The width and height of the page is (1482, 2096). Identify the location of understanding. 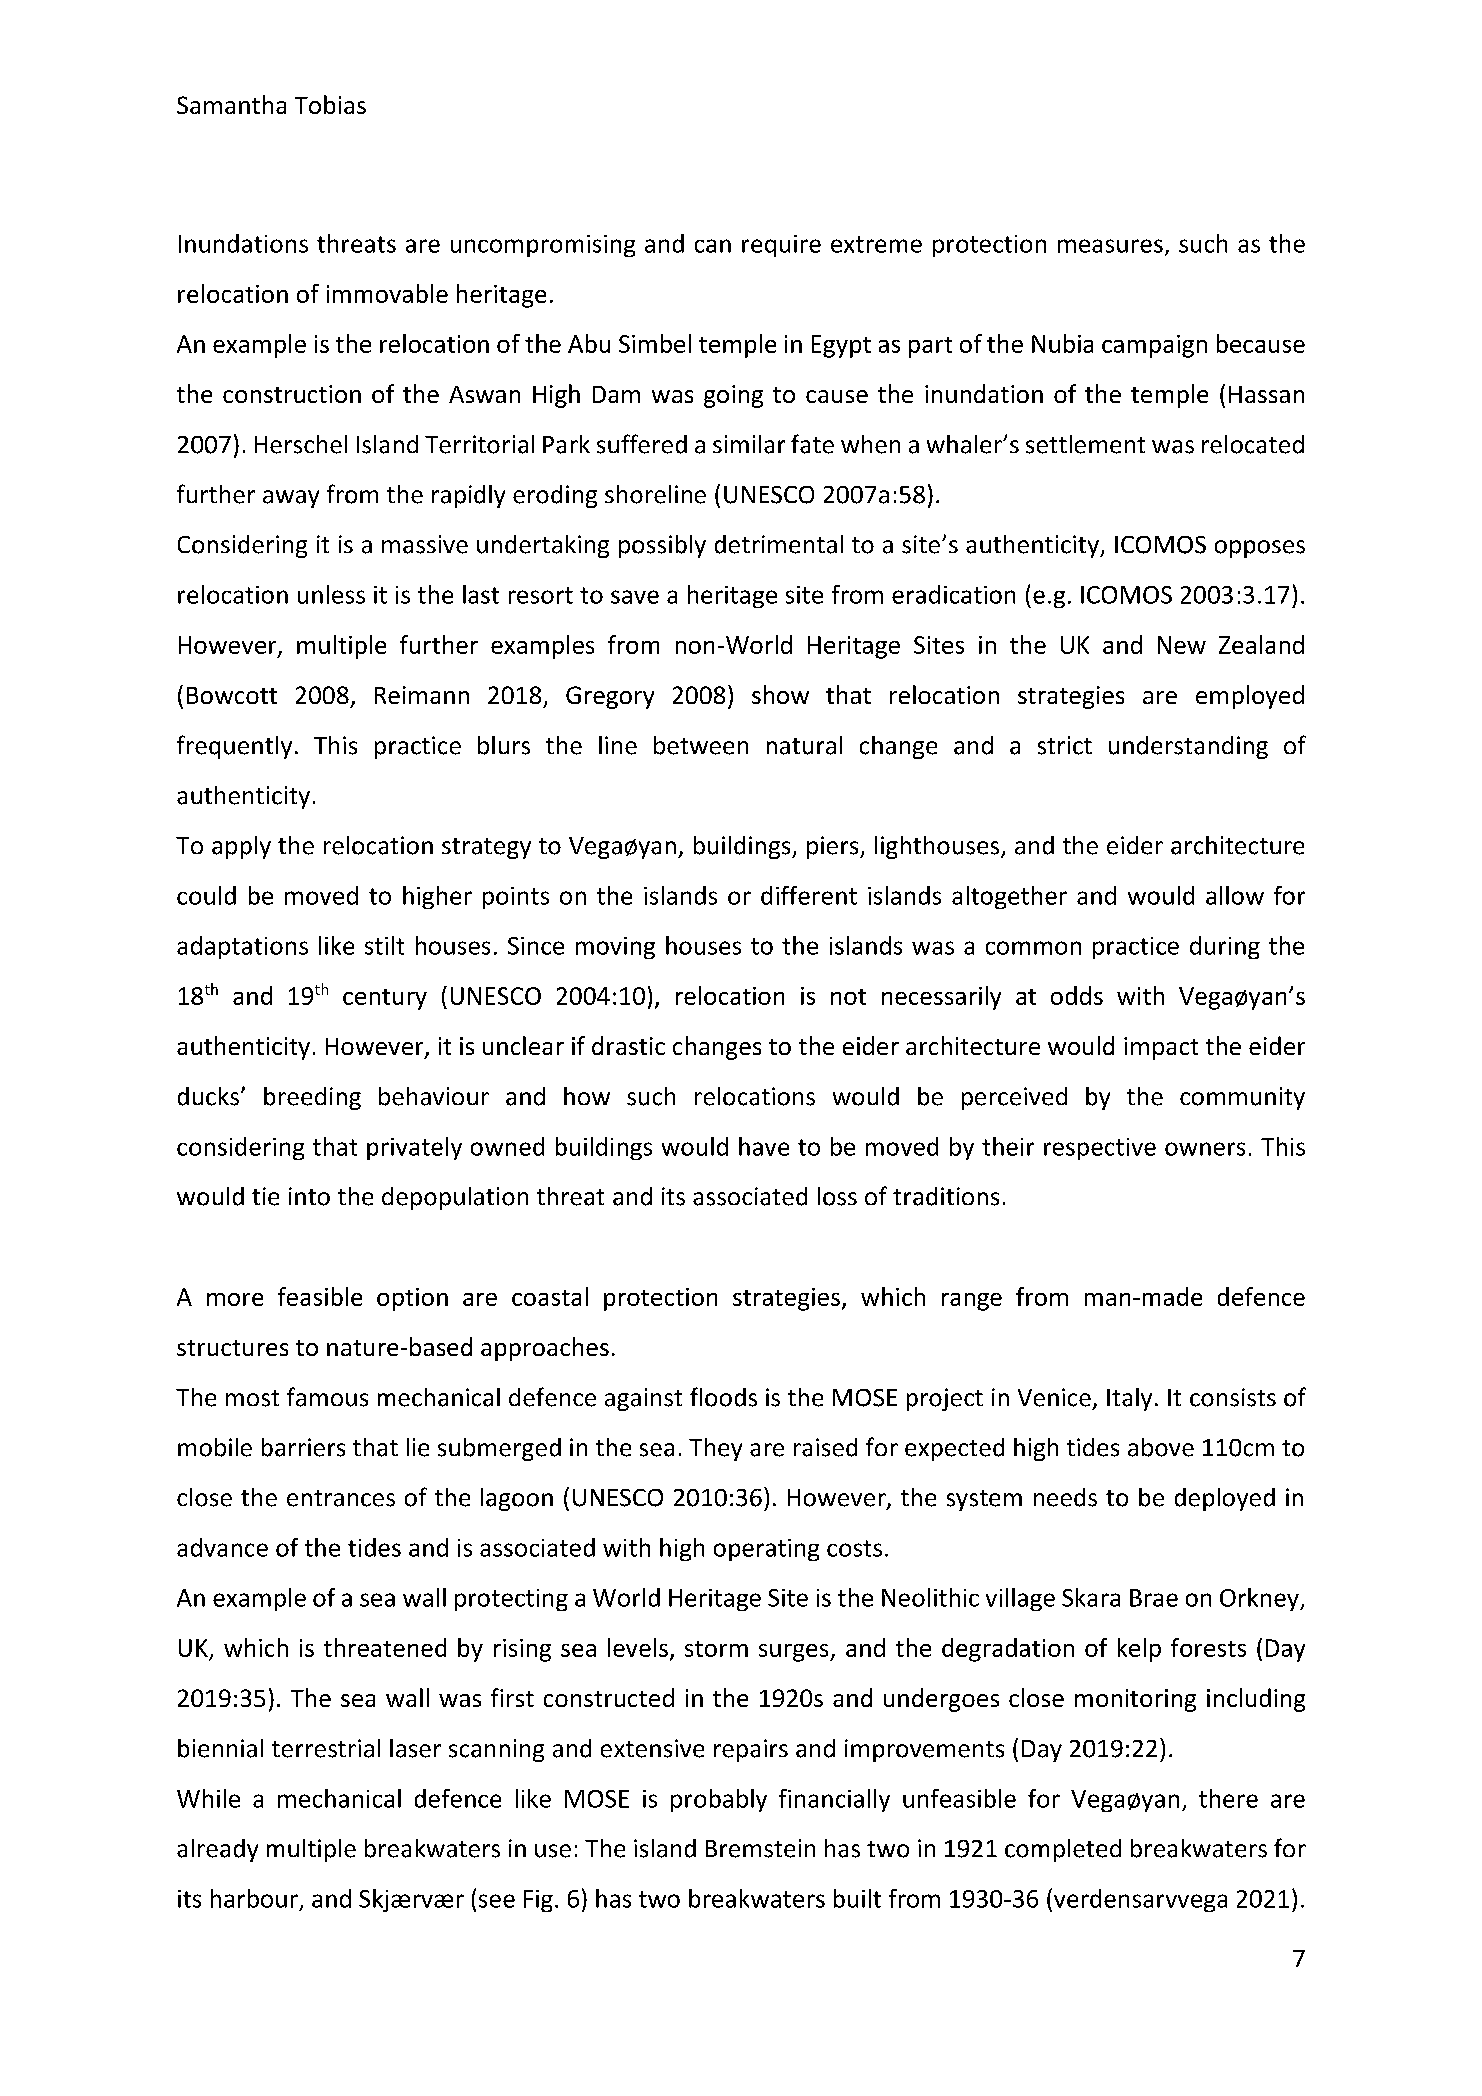
(1188, 747).
